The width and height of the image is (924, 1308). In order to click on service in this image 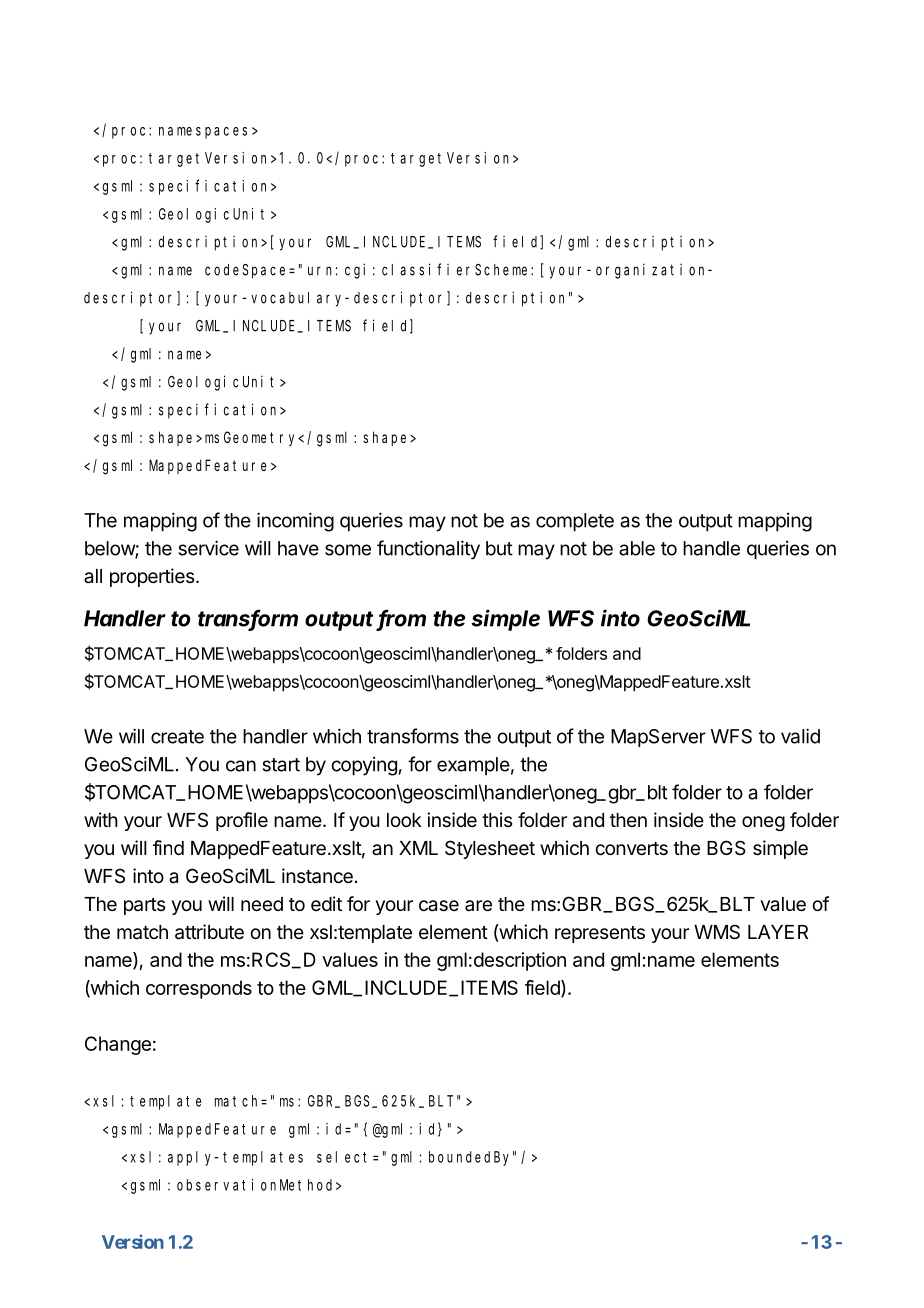, I will do `click(209, 548)`.
